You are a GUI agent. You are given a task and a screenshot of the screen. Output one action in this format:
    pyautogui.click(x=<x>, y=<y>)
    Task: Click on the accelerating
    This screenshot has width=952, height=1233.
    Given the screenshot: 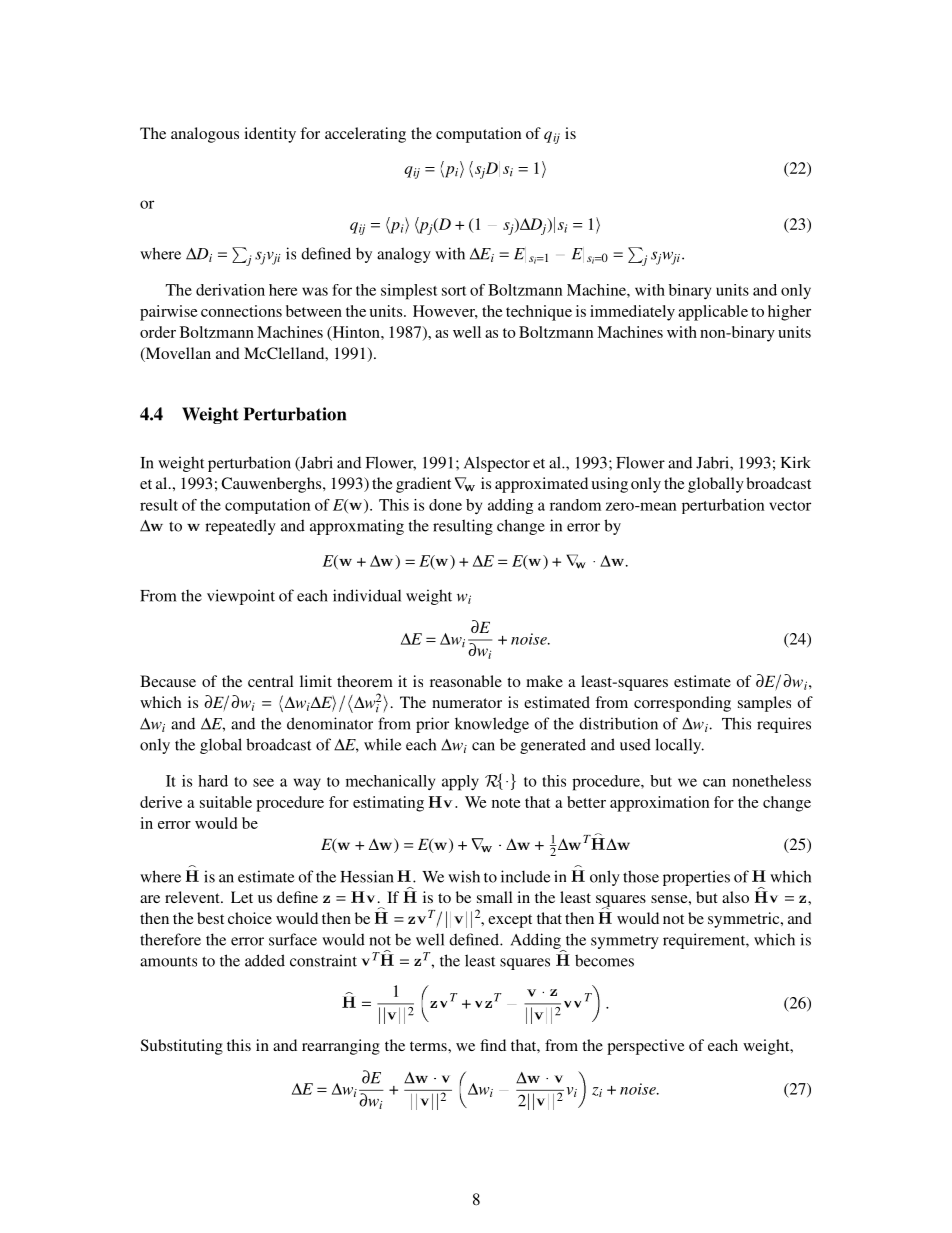 What is the action you would take?
    pyautogui.click(x=365, y=135)
